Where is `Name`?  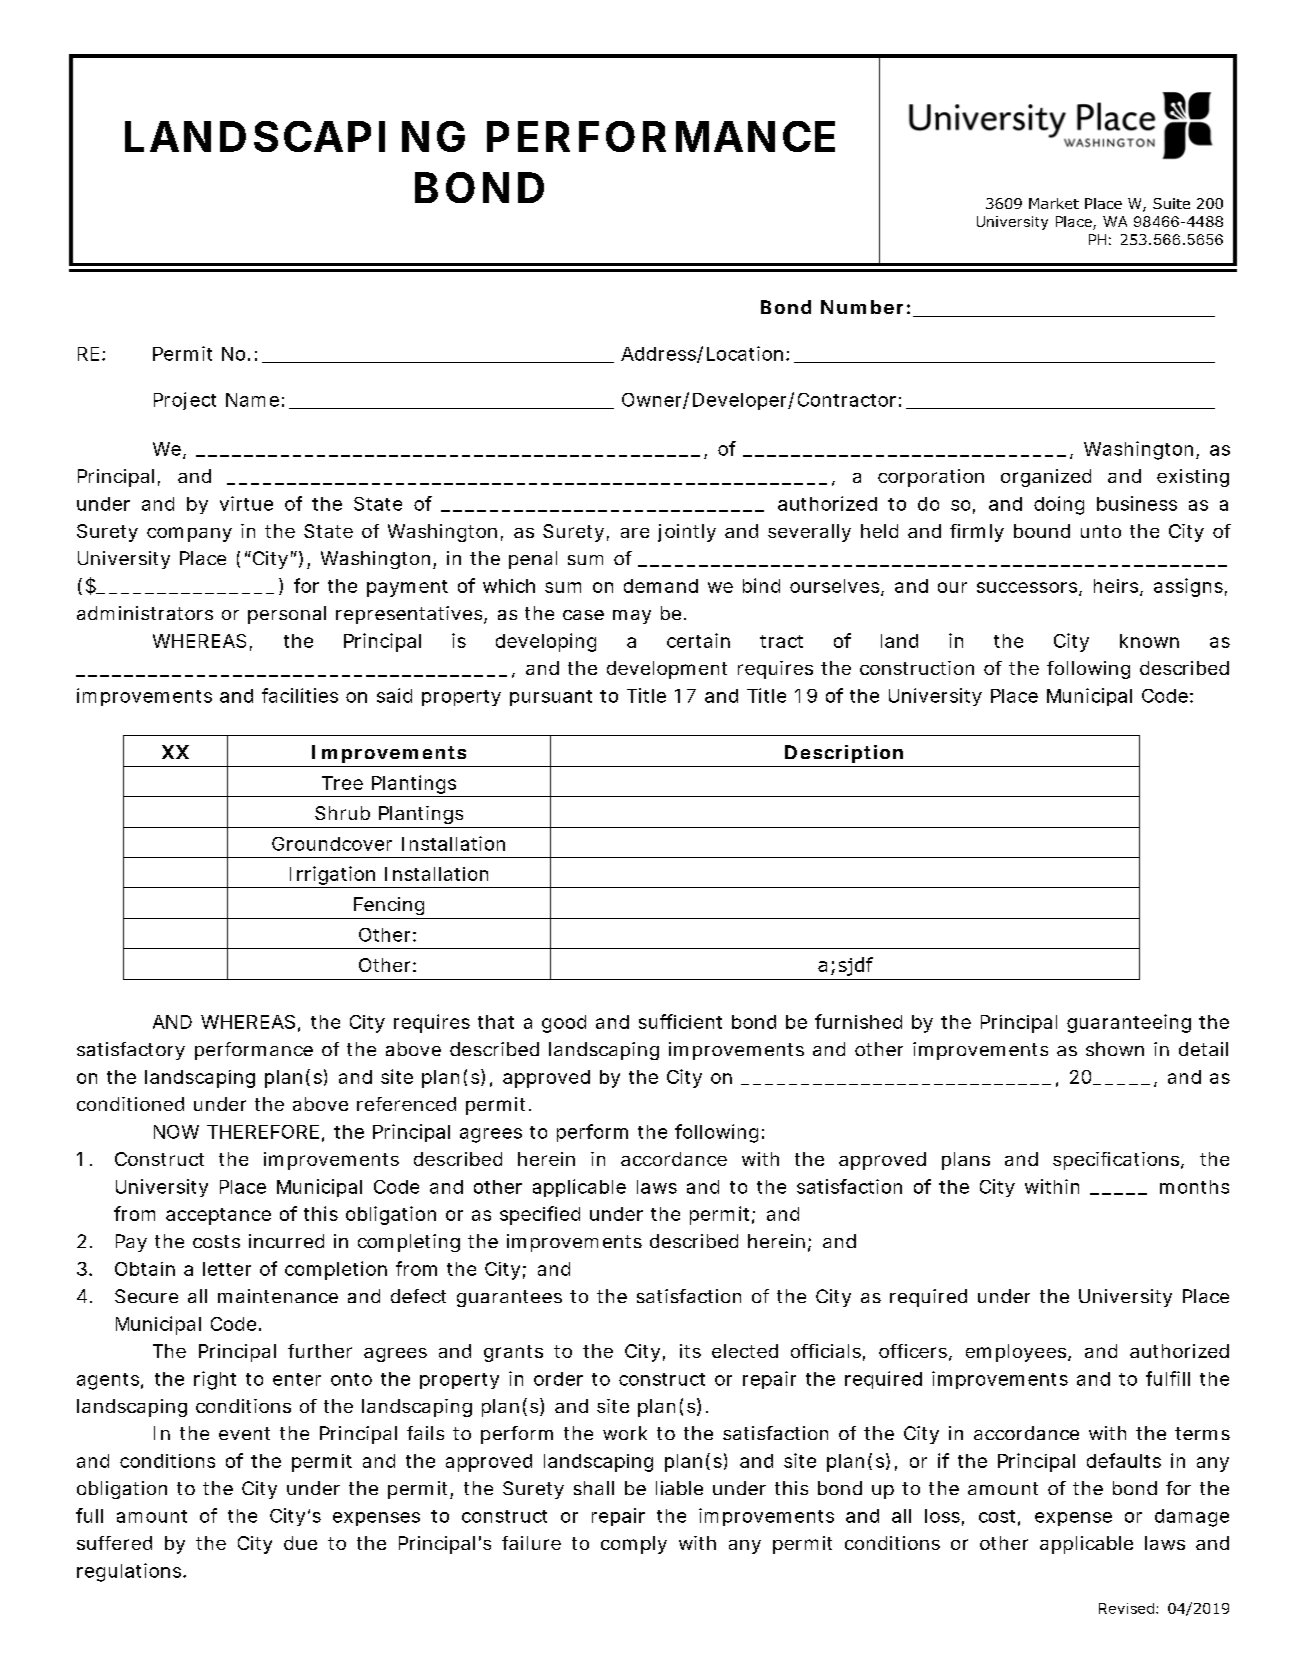
Name is located at coordinates (252, 400).
